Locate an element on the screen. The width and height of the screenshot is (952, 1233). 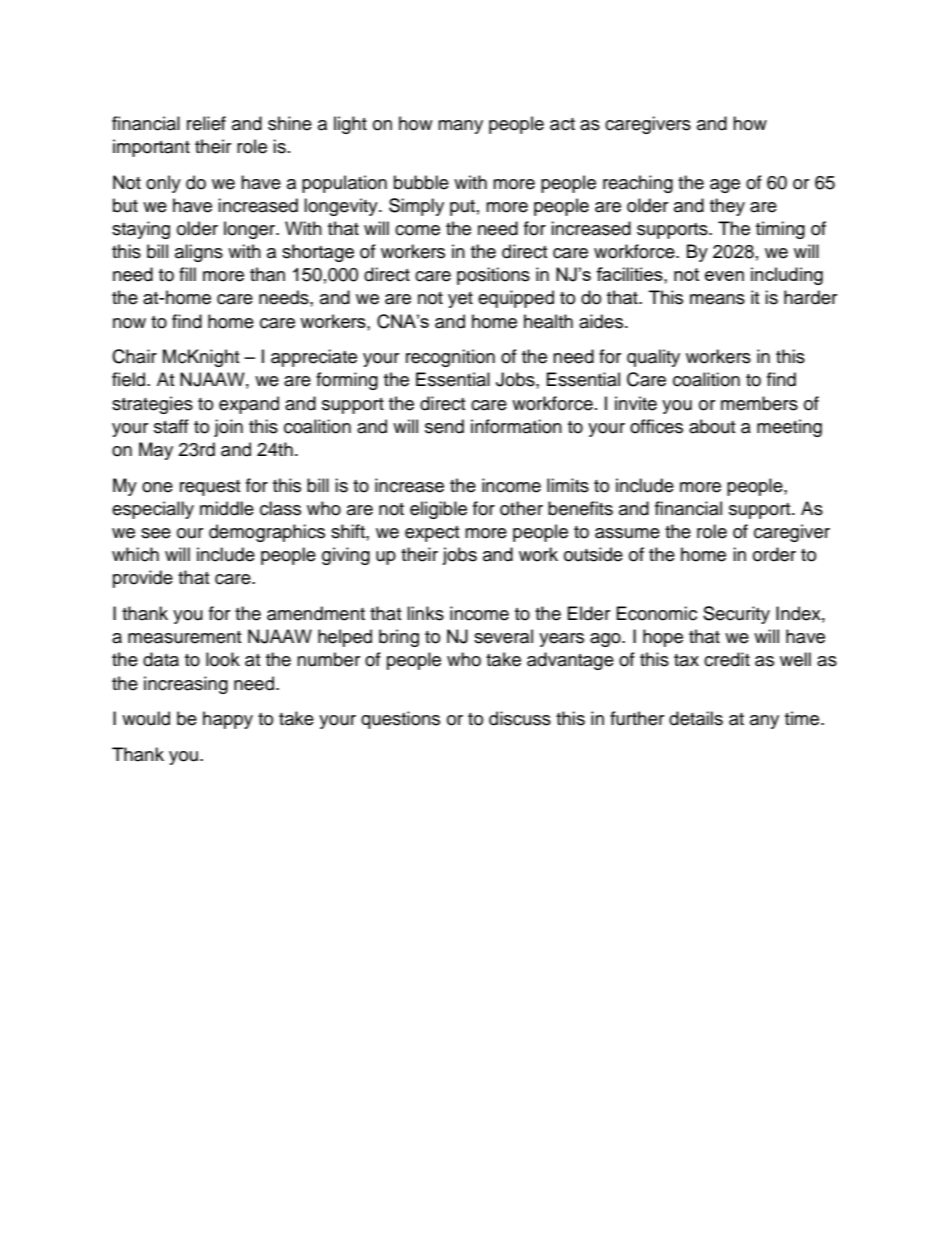
many is located at coordinates (460, 127).
